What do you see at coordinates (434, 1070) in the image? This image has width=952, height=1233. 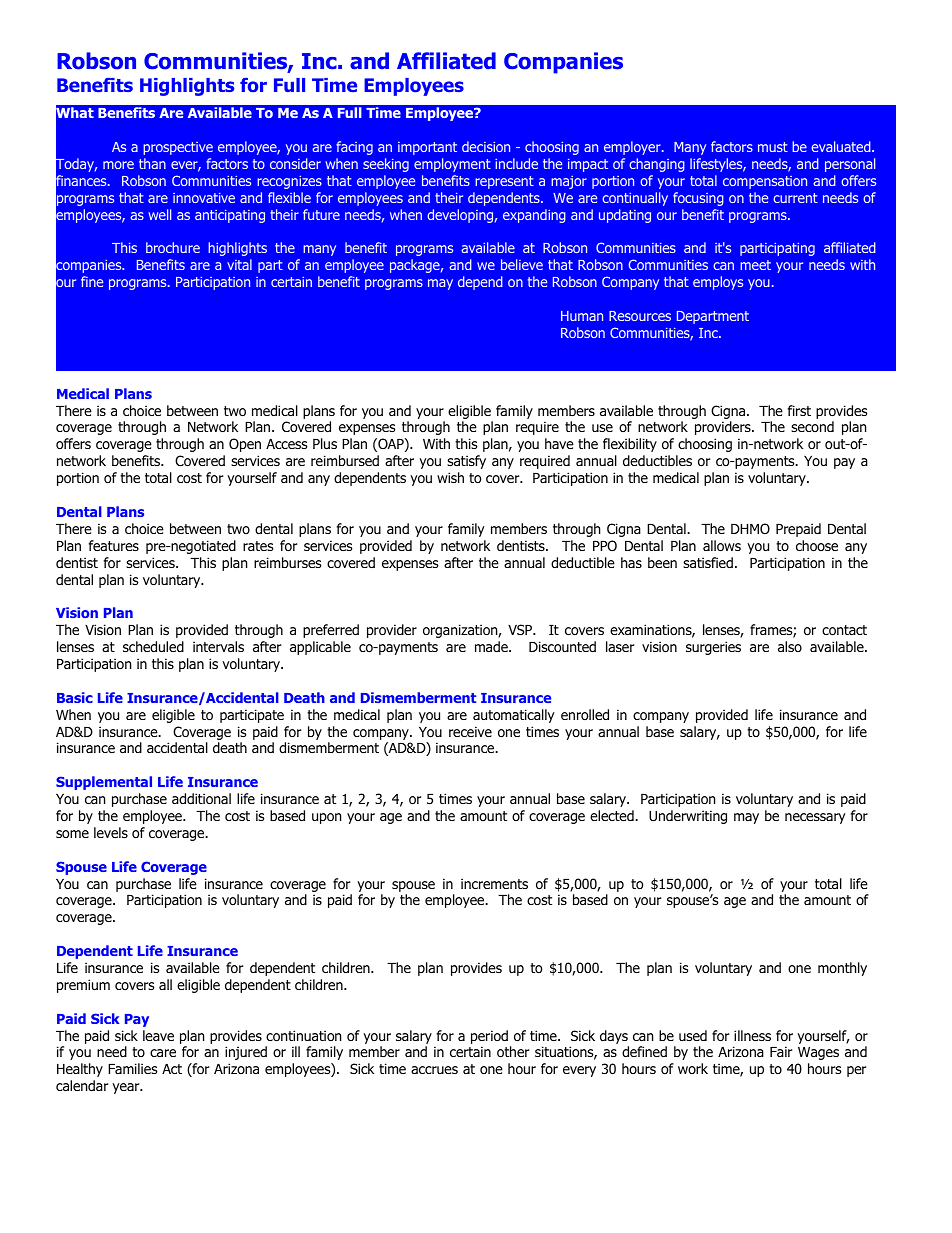 I see `accrues` at bounding box center [434, 1070].
